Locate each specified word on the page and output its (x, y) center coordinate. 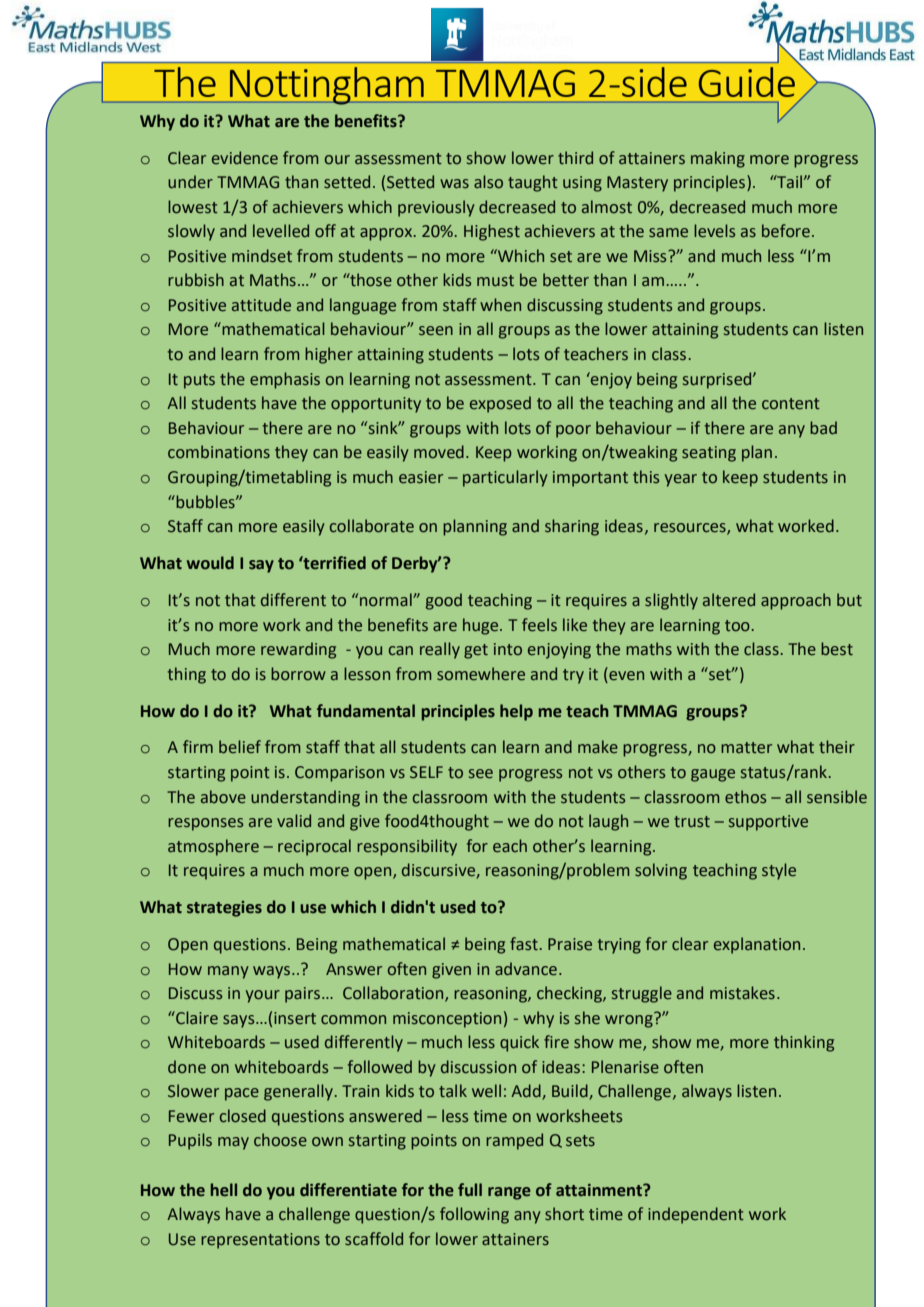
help (516, 712)
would (210, 563)
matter (746, 748)
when (500, 305)
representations (260, 1241)
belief (240, 747)
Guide (747, 82)
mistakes (742, 993)
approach (796, 601)
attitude (261, 305)
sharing (572, 527)
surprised (718, 380)
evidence (245, 158)
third (575, 158)
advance (526, 969)
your (263, 996)
